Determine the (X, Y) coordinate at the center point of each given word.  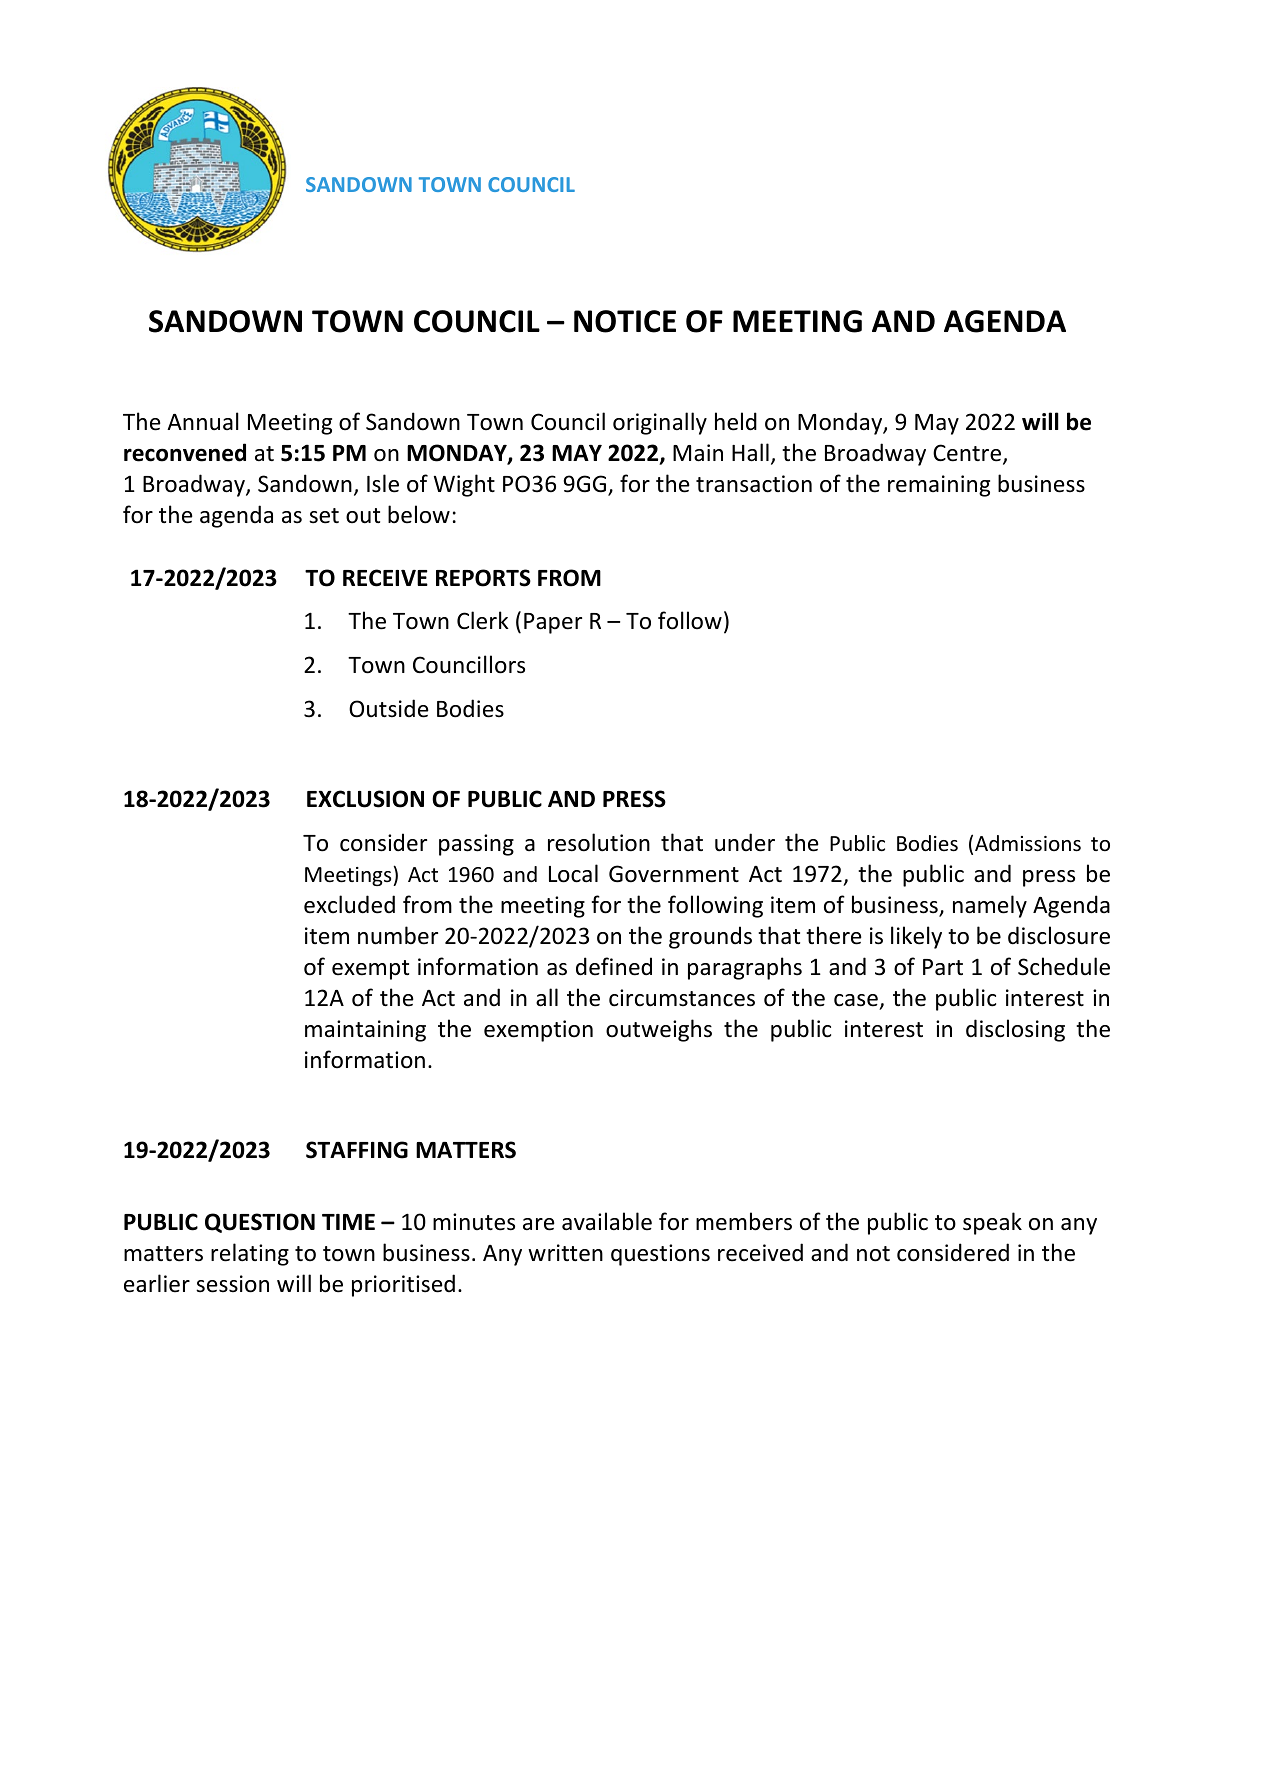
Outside (389, 708)
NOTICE (625, 321)
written (565, 1253)
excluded (349, 904)
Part (943, 967)
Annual (203, 421)
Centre (968, 454)
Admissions (1028, 843)
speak (992, 1223)
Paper (553, 623)
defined (614, 966)
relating (250, 1254)
